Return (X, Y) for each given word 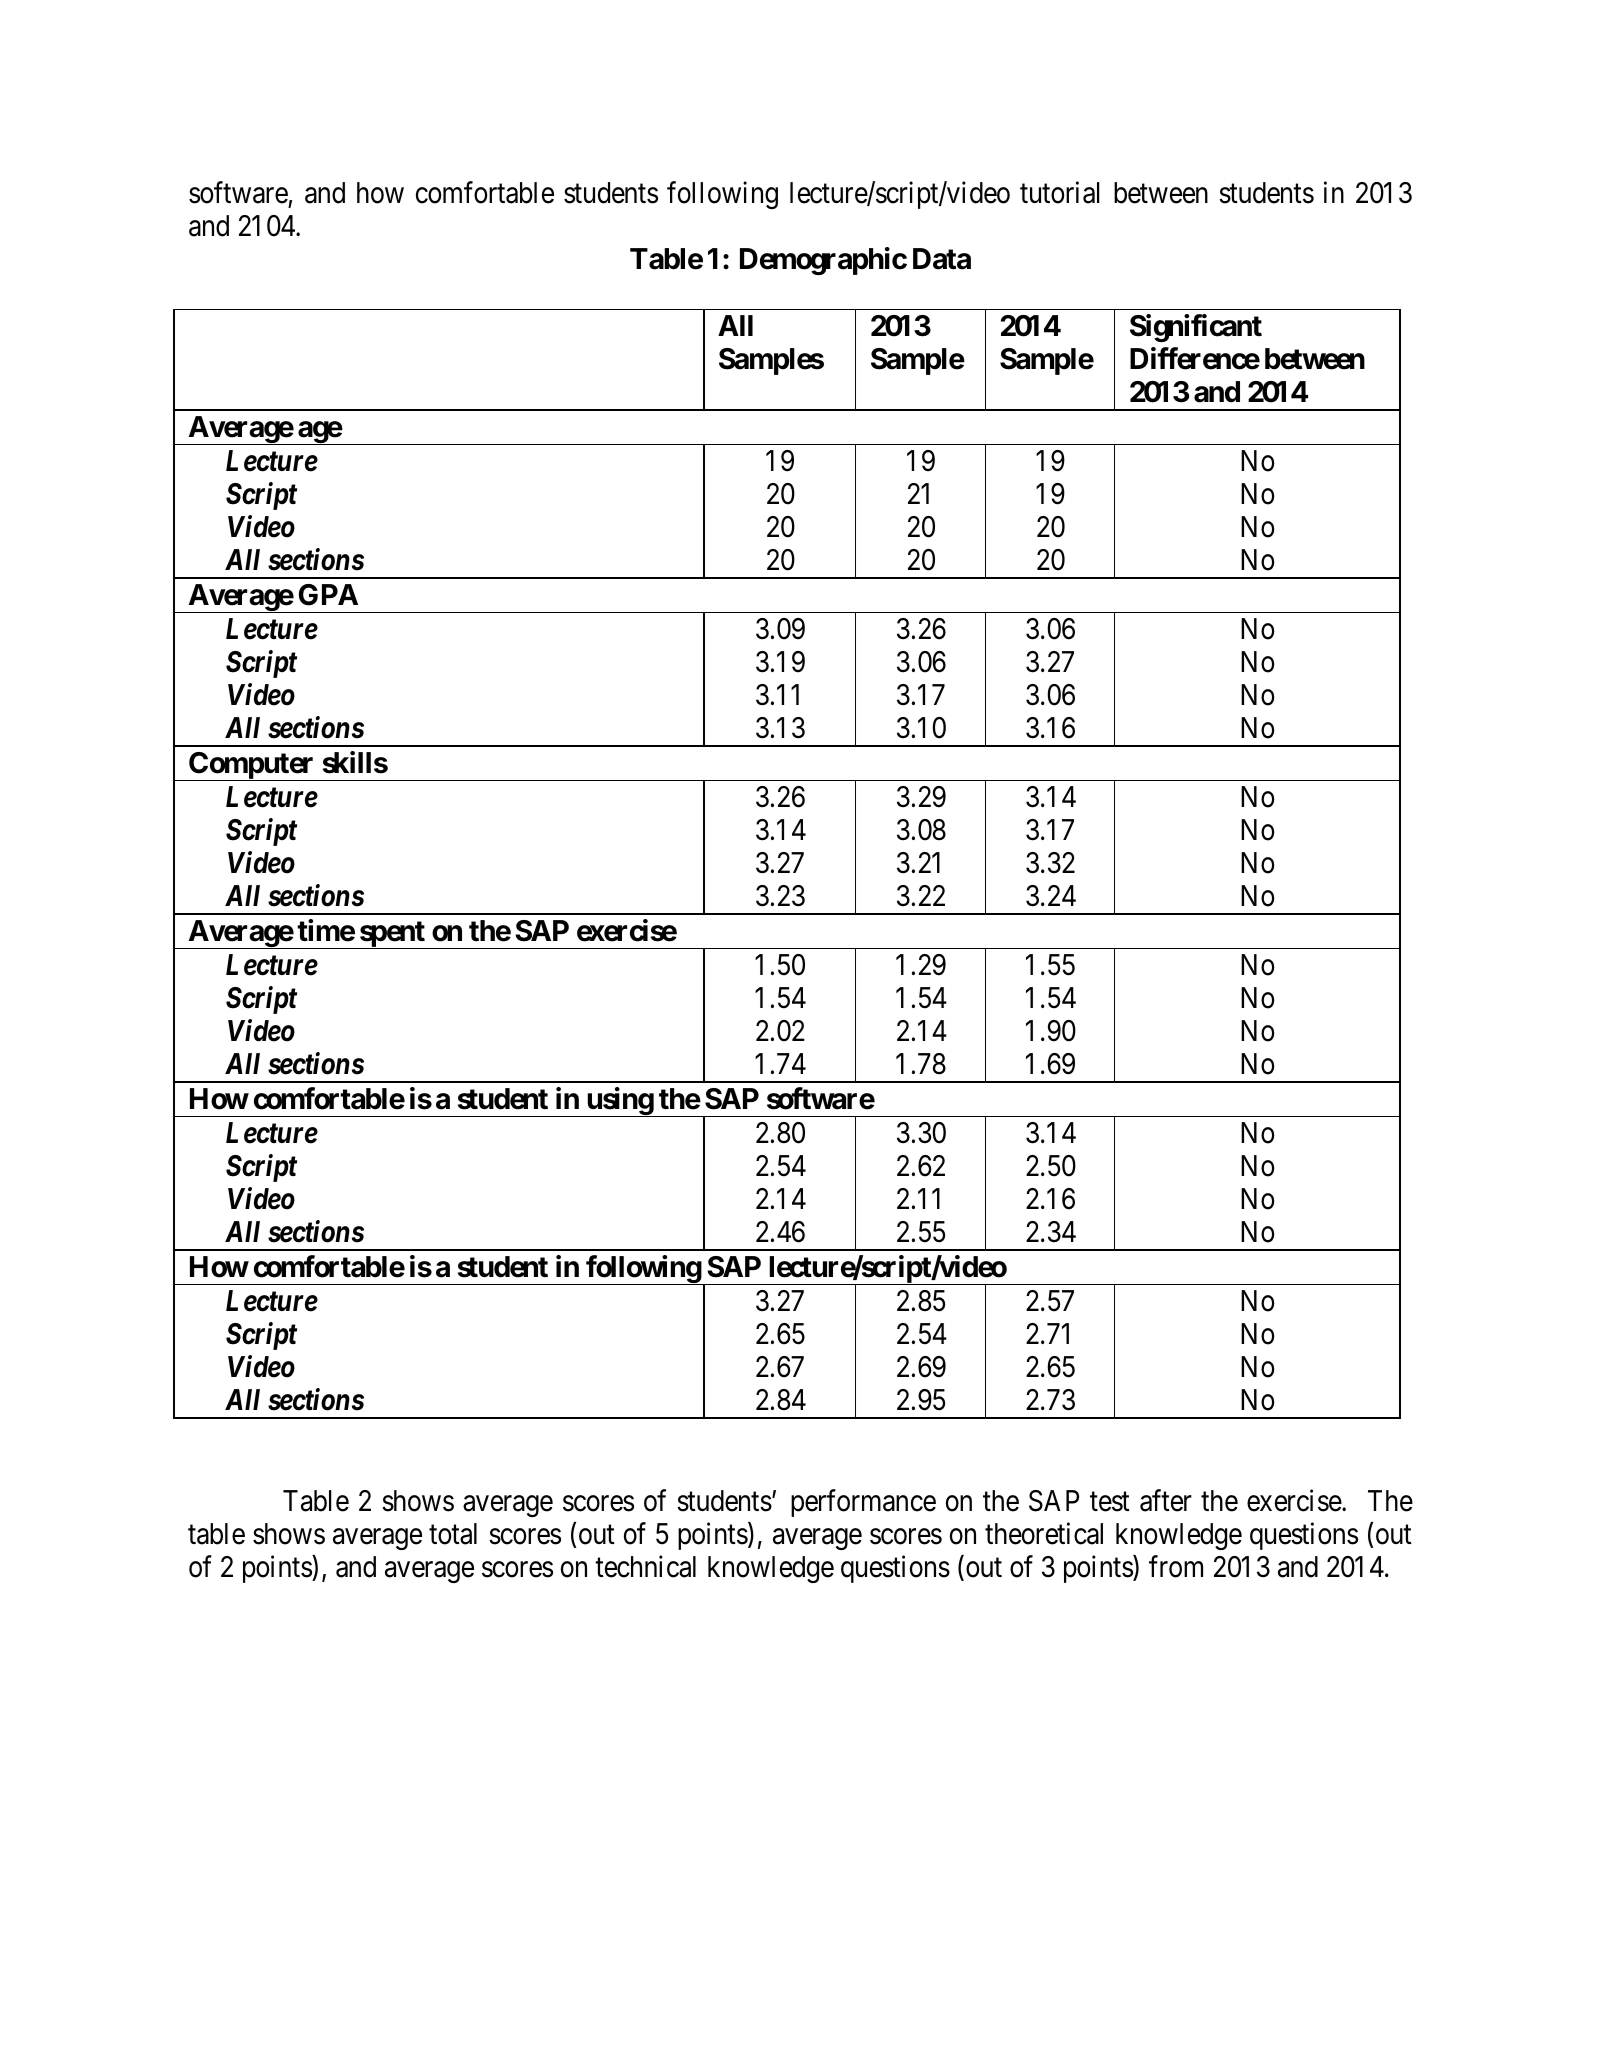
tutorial (1060, 192)
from (1176, 1566)
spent (392, 935)
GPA (328, 595)
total (453, 1534)
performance (863, 1503)
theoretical (1044, 1533)
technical (645, 1566)
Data (942, 259)
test (1110, 1502)
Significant (1196, 328)
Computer (251, 766)
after (1166, 1500)
